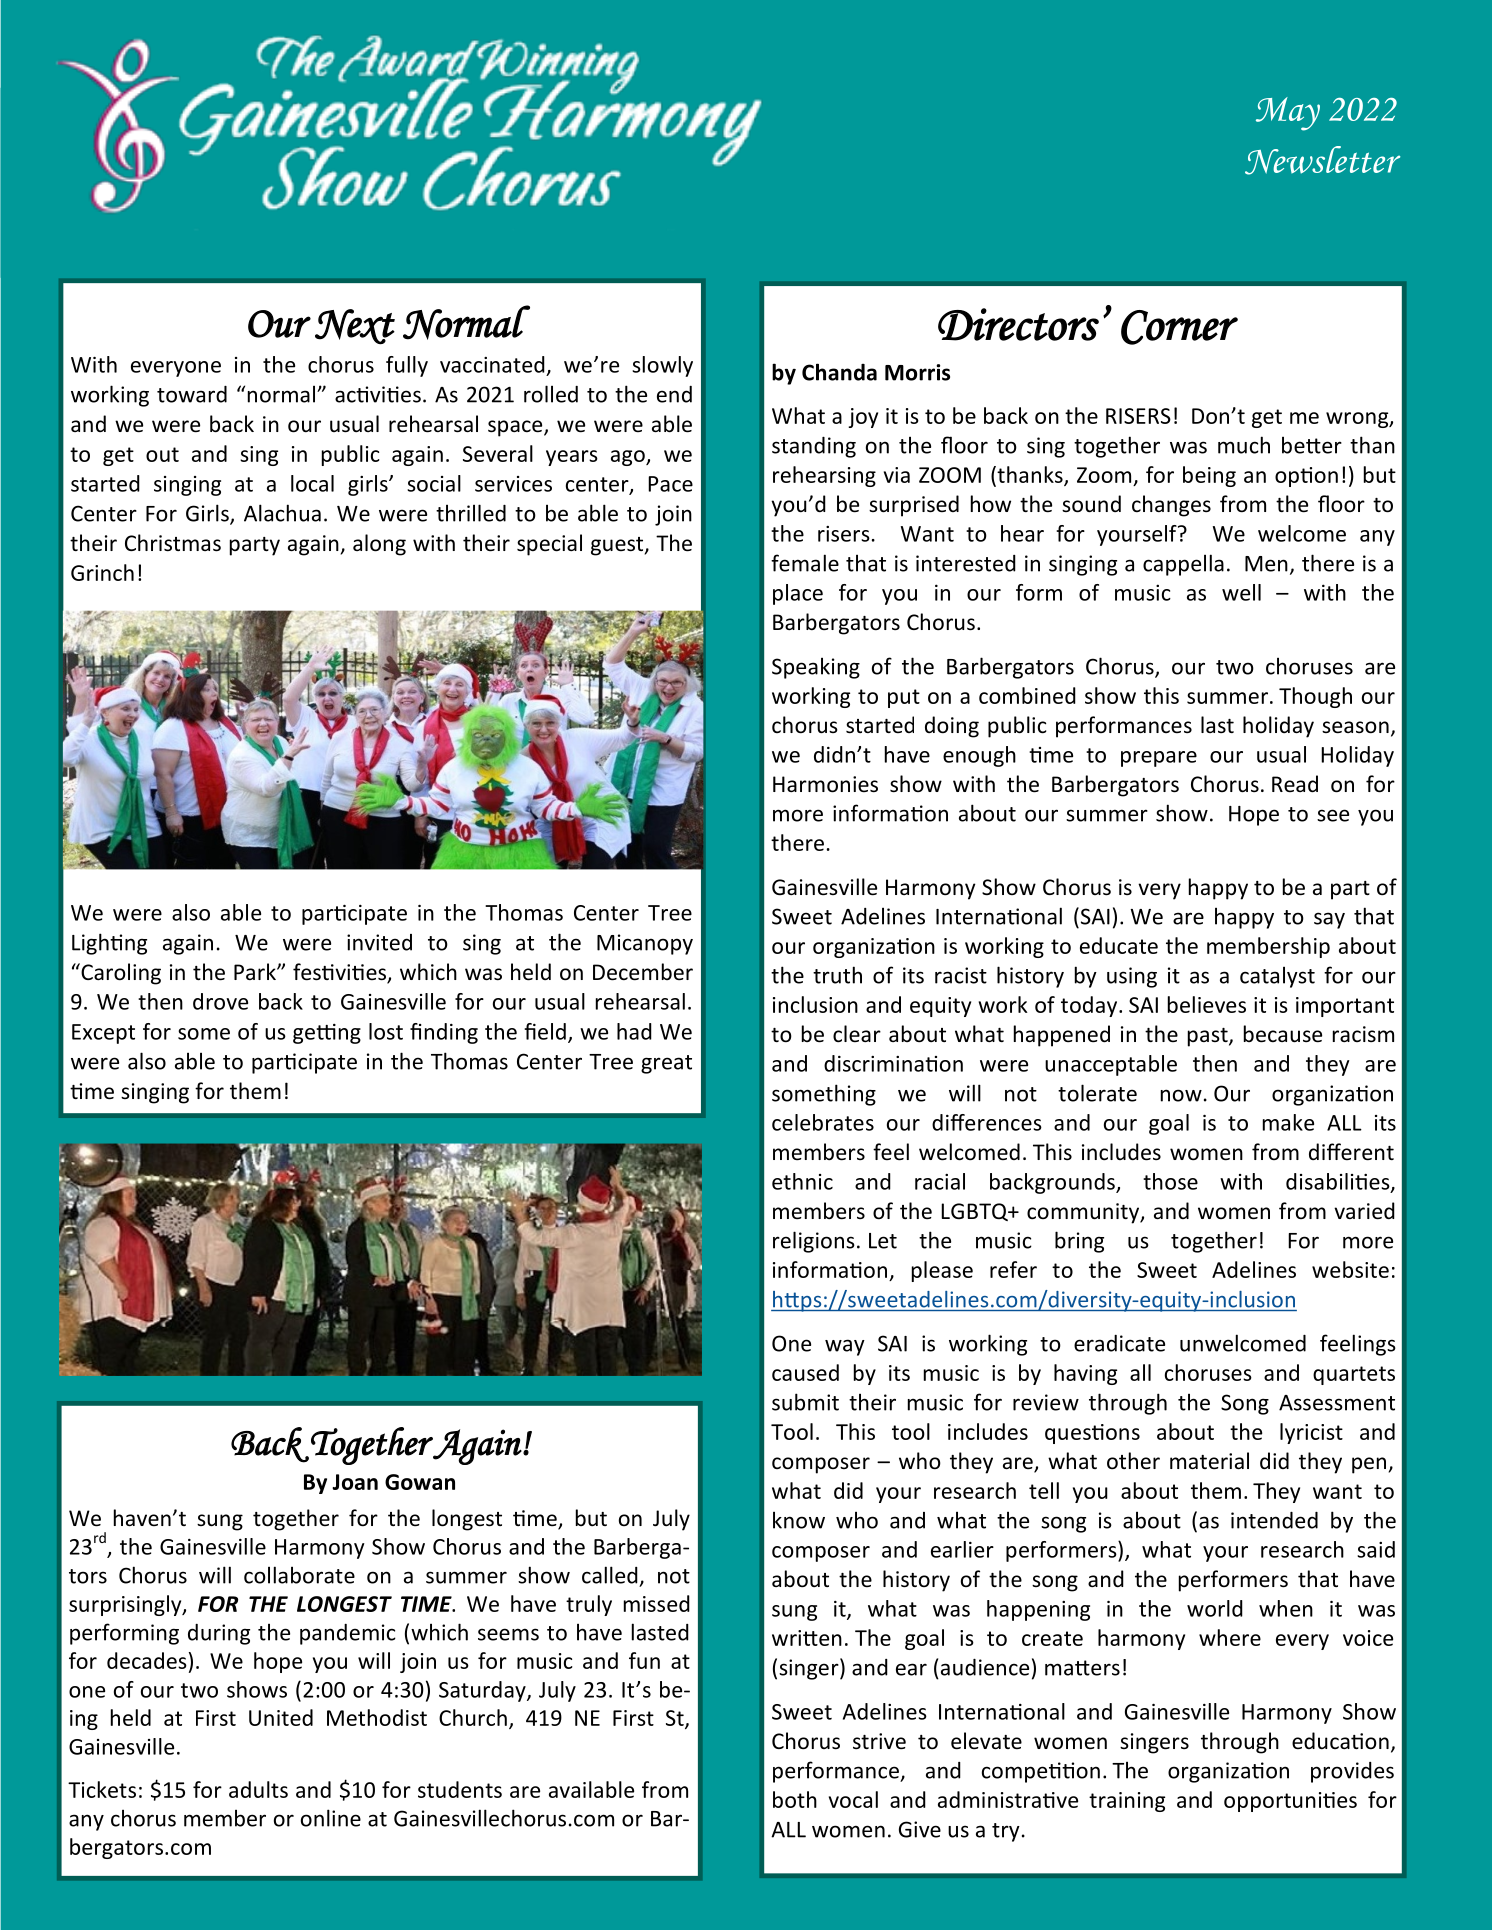  I want to click on Next, so click(355, 327).
